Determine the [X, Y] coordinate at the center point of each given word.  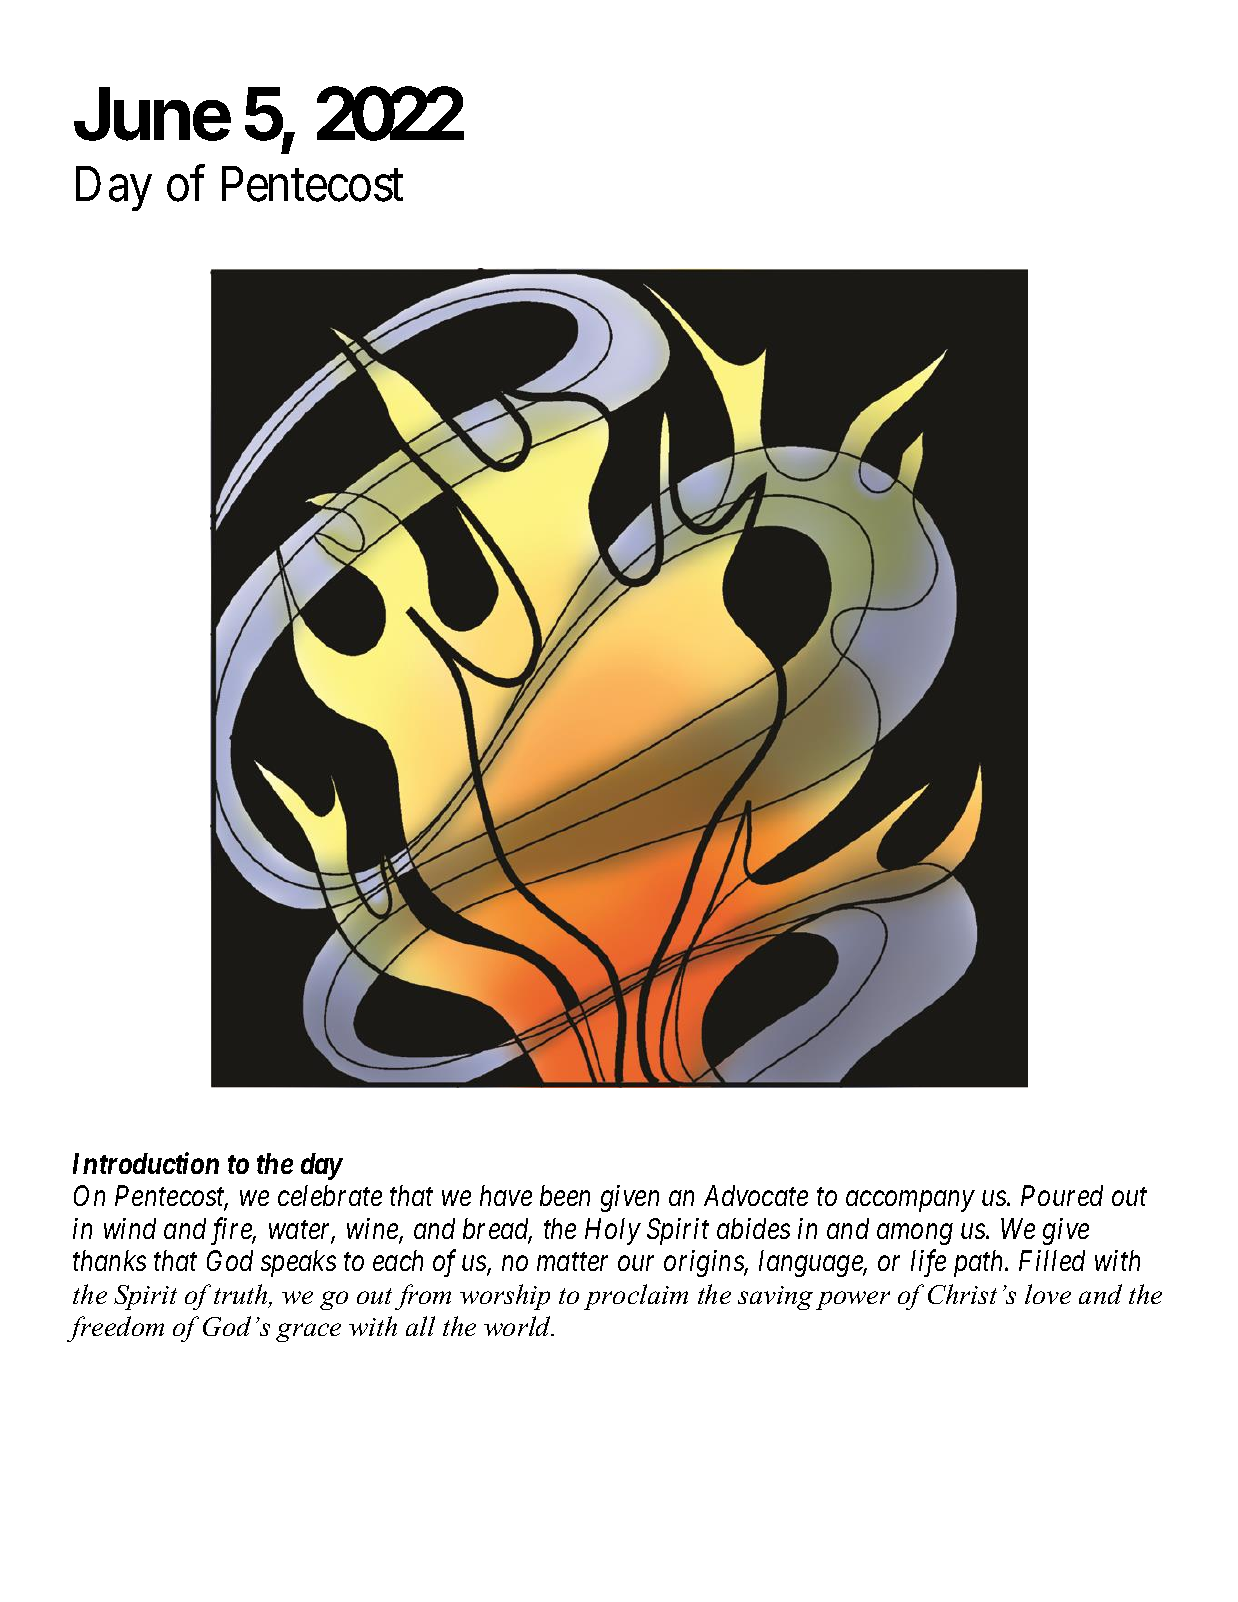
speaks [298, 1263]
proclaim [636, 1297]
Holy [613, 1231]
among [914, 1234]
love [1048, 1294]
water [302, 1231]
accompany [910, 1202]
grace [308, 1332]
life [928, 1263]
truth [242, 1295]
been [565, 1195]
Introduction [146, 1163]
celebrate [330, 1195]
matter [572, 1262]
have [506, 1195]
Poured [1062, 1195]
